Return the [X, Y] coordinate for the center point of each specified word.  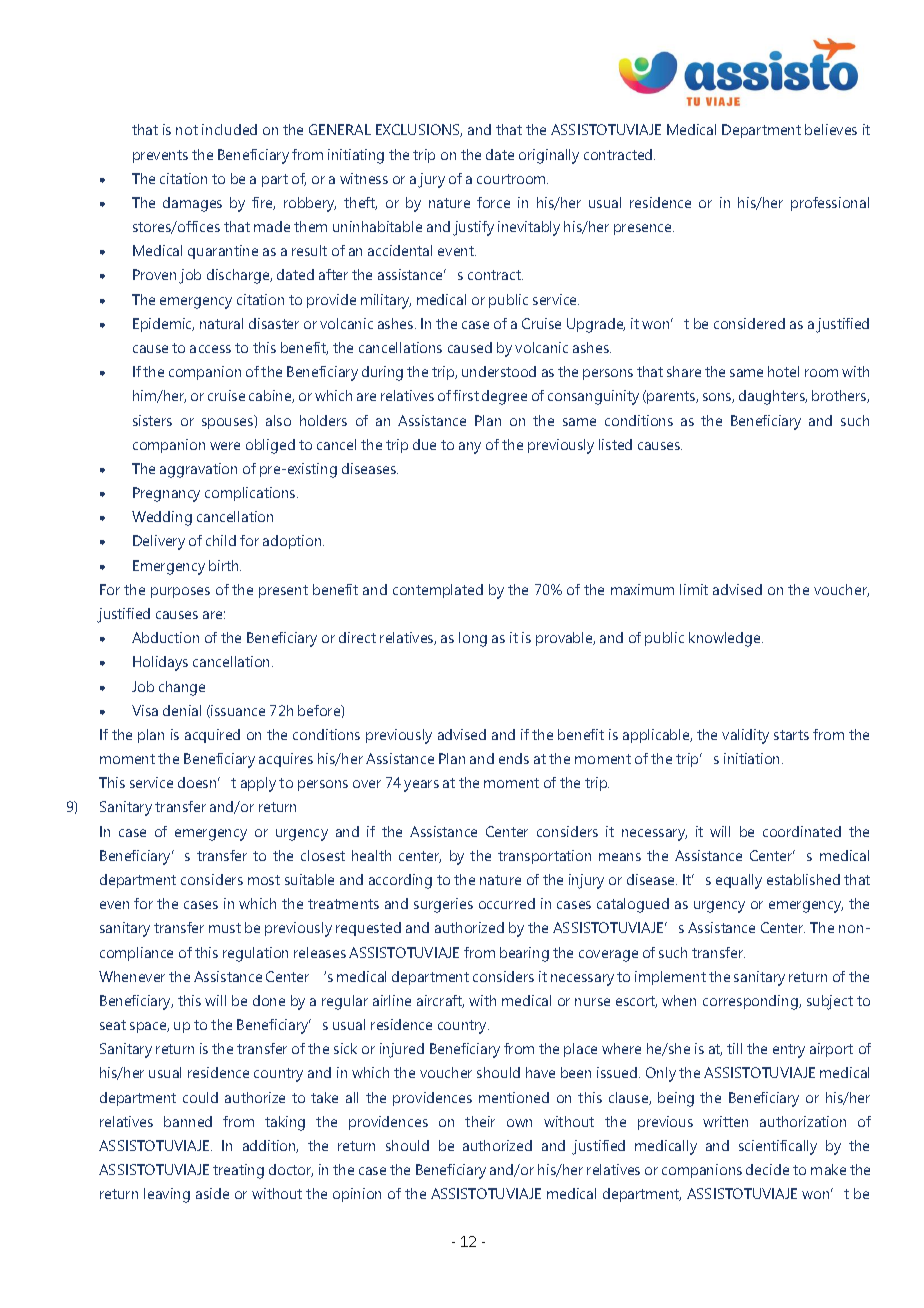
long [473, 639]
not [187, 130]
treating [238, 1171]
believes [831, 129]
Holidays [160, 663]
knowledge [726, 639]
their [480, 1121]
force [493, 202]
